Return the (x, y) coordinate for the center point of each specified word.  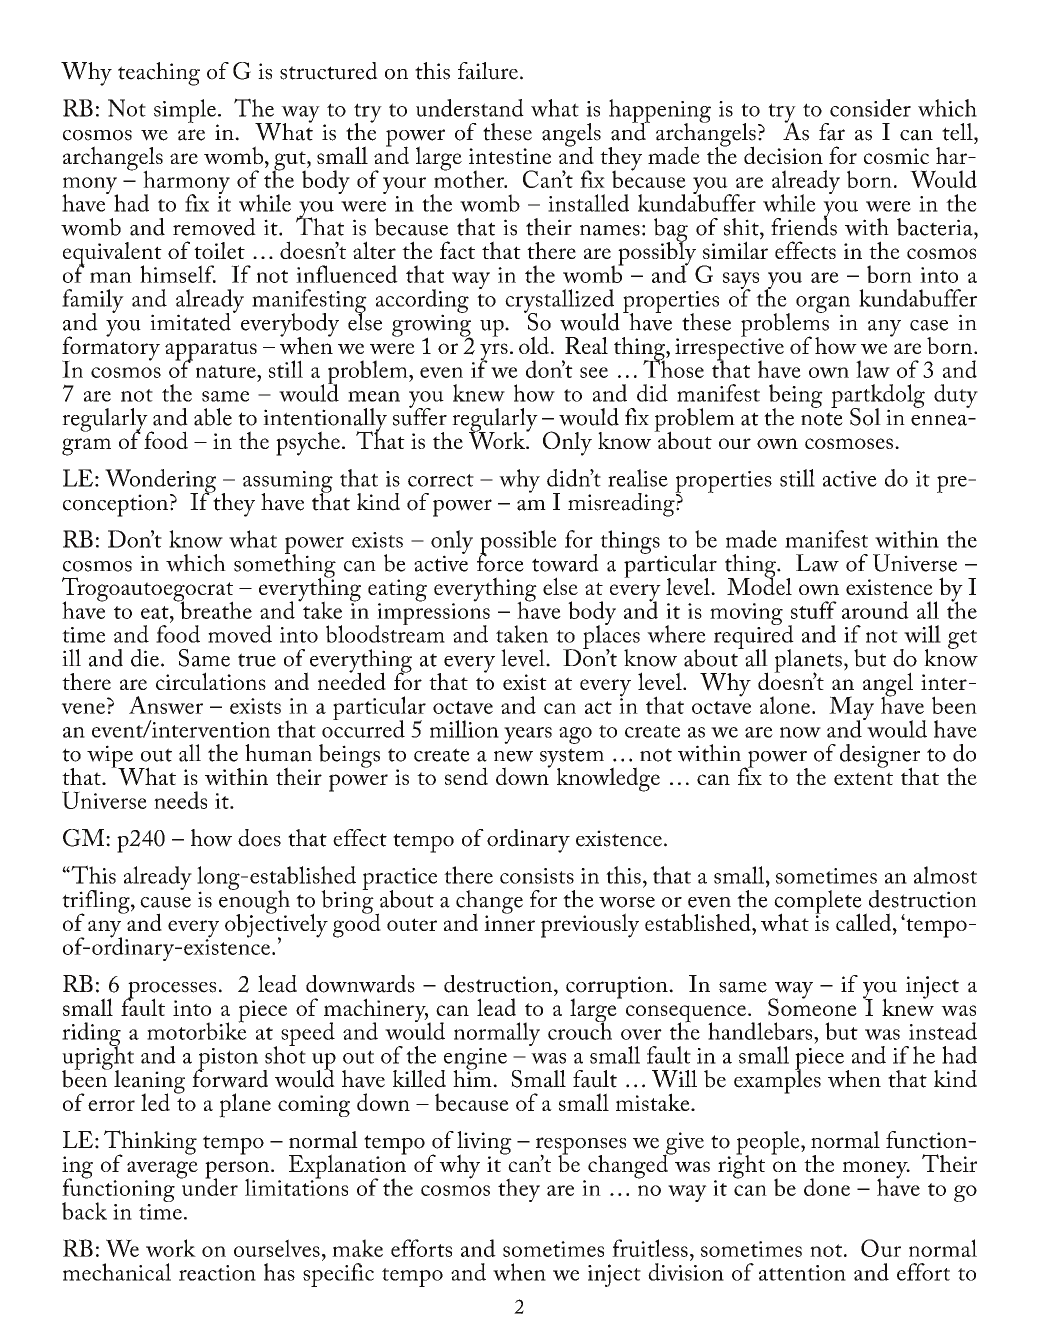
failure (488, 71)
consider (870, 108)
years (528, 735)
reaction (217, 1273)
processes (171, 991)
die (145, 658)
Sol (865, 417)
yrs (494, 353)
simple (186, 112)
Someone (812, 1006)
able (213, 417)
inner (509, 922)
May (851, 709)
